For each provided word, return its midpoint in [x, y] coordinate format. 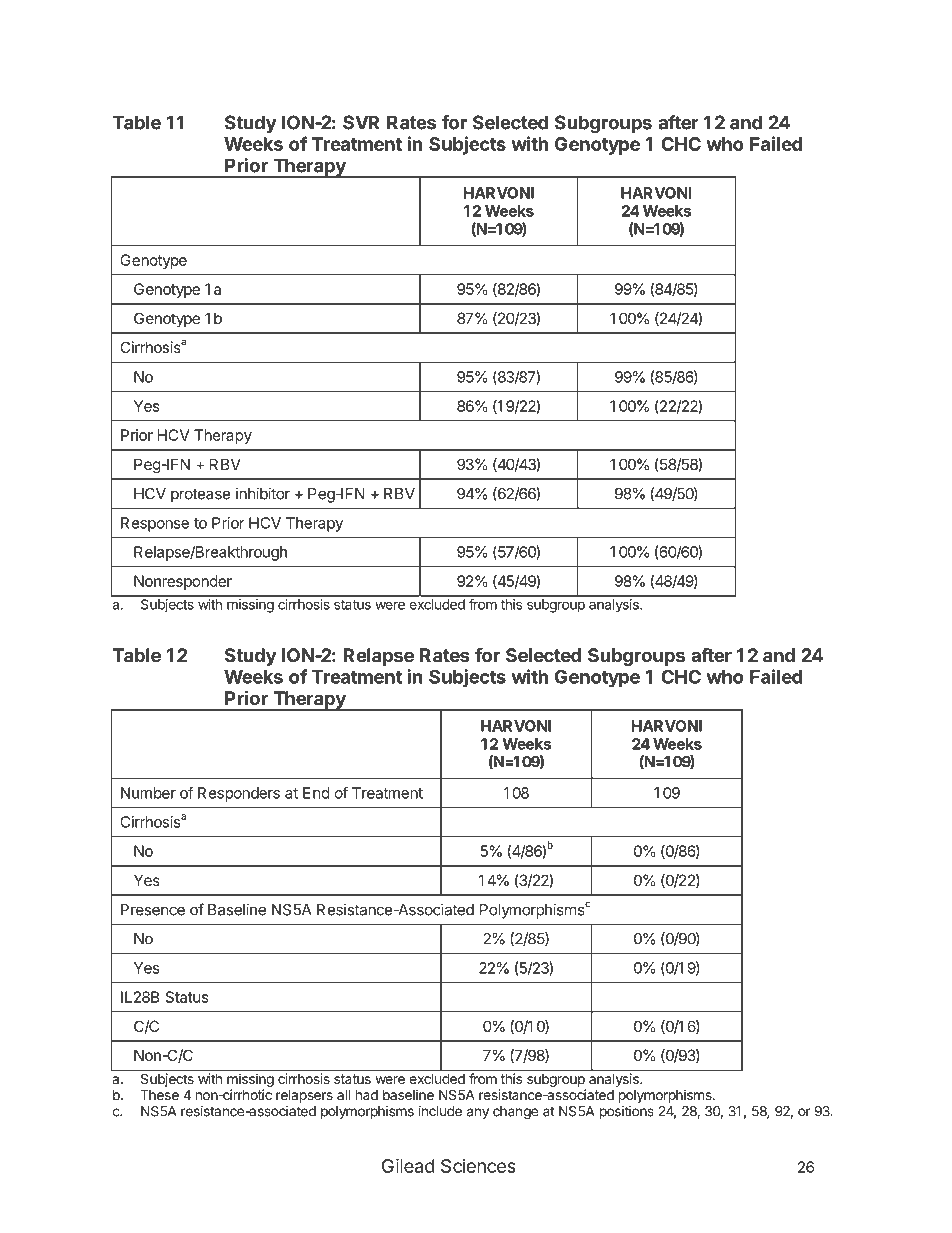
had [367, 1094]
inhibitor [263, 493]
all [343, 1094]
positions [627, 1112]
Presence [153, 910]
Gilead [408, 1165]
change [515, 1113]
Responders [239, 794]
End [316, 793]
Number [148, 793]
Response [155, 524]
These [159, 1094]
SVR [361, 122]
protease [201, 496]
